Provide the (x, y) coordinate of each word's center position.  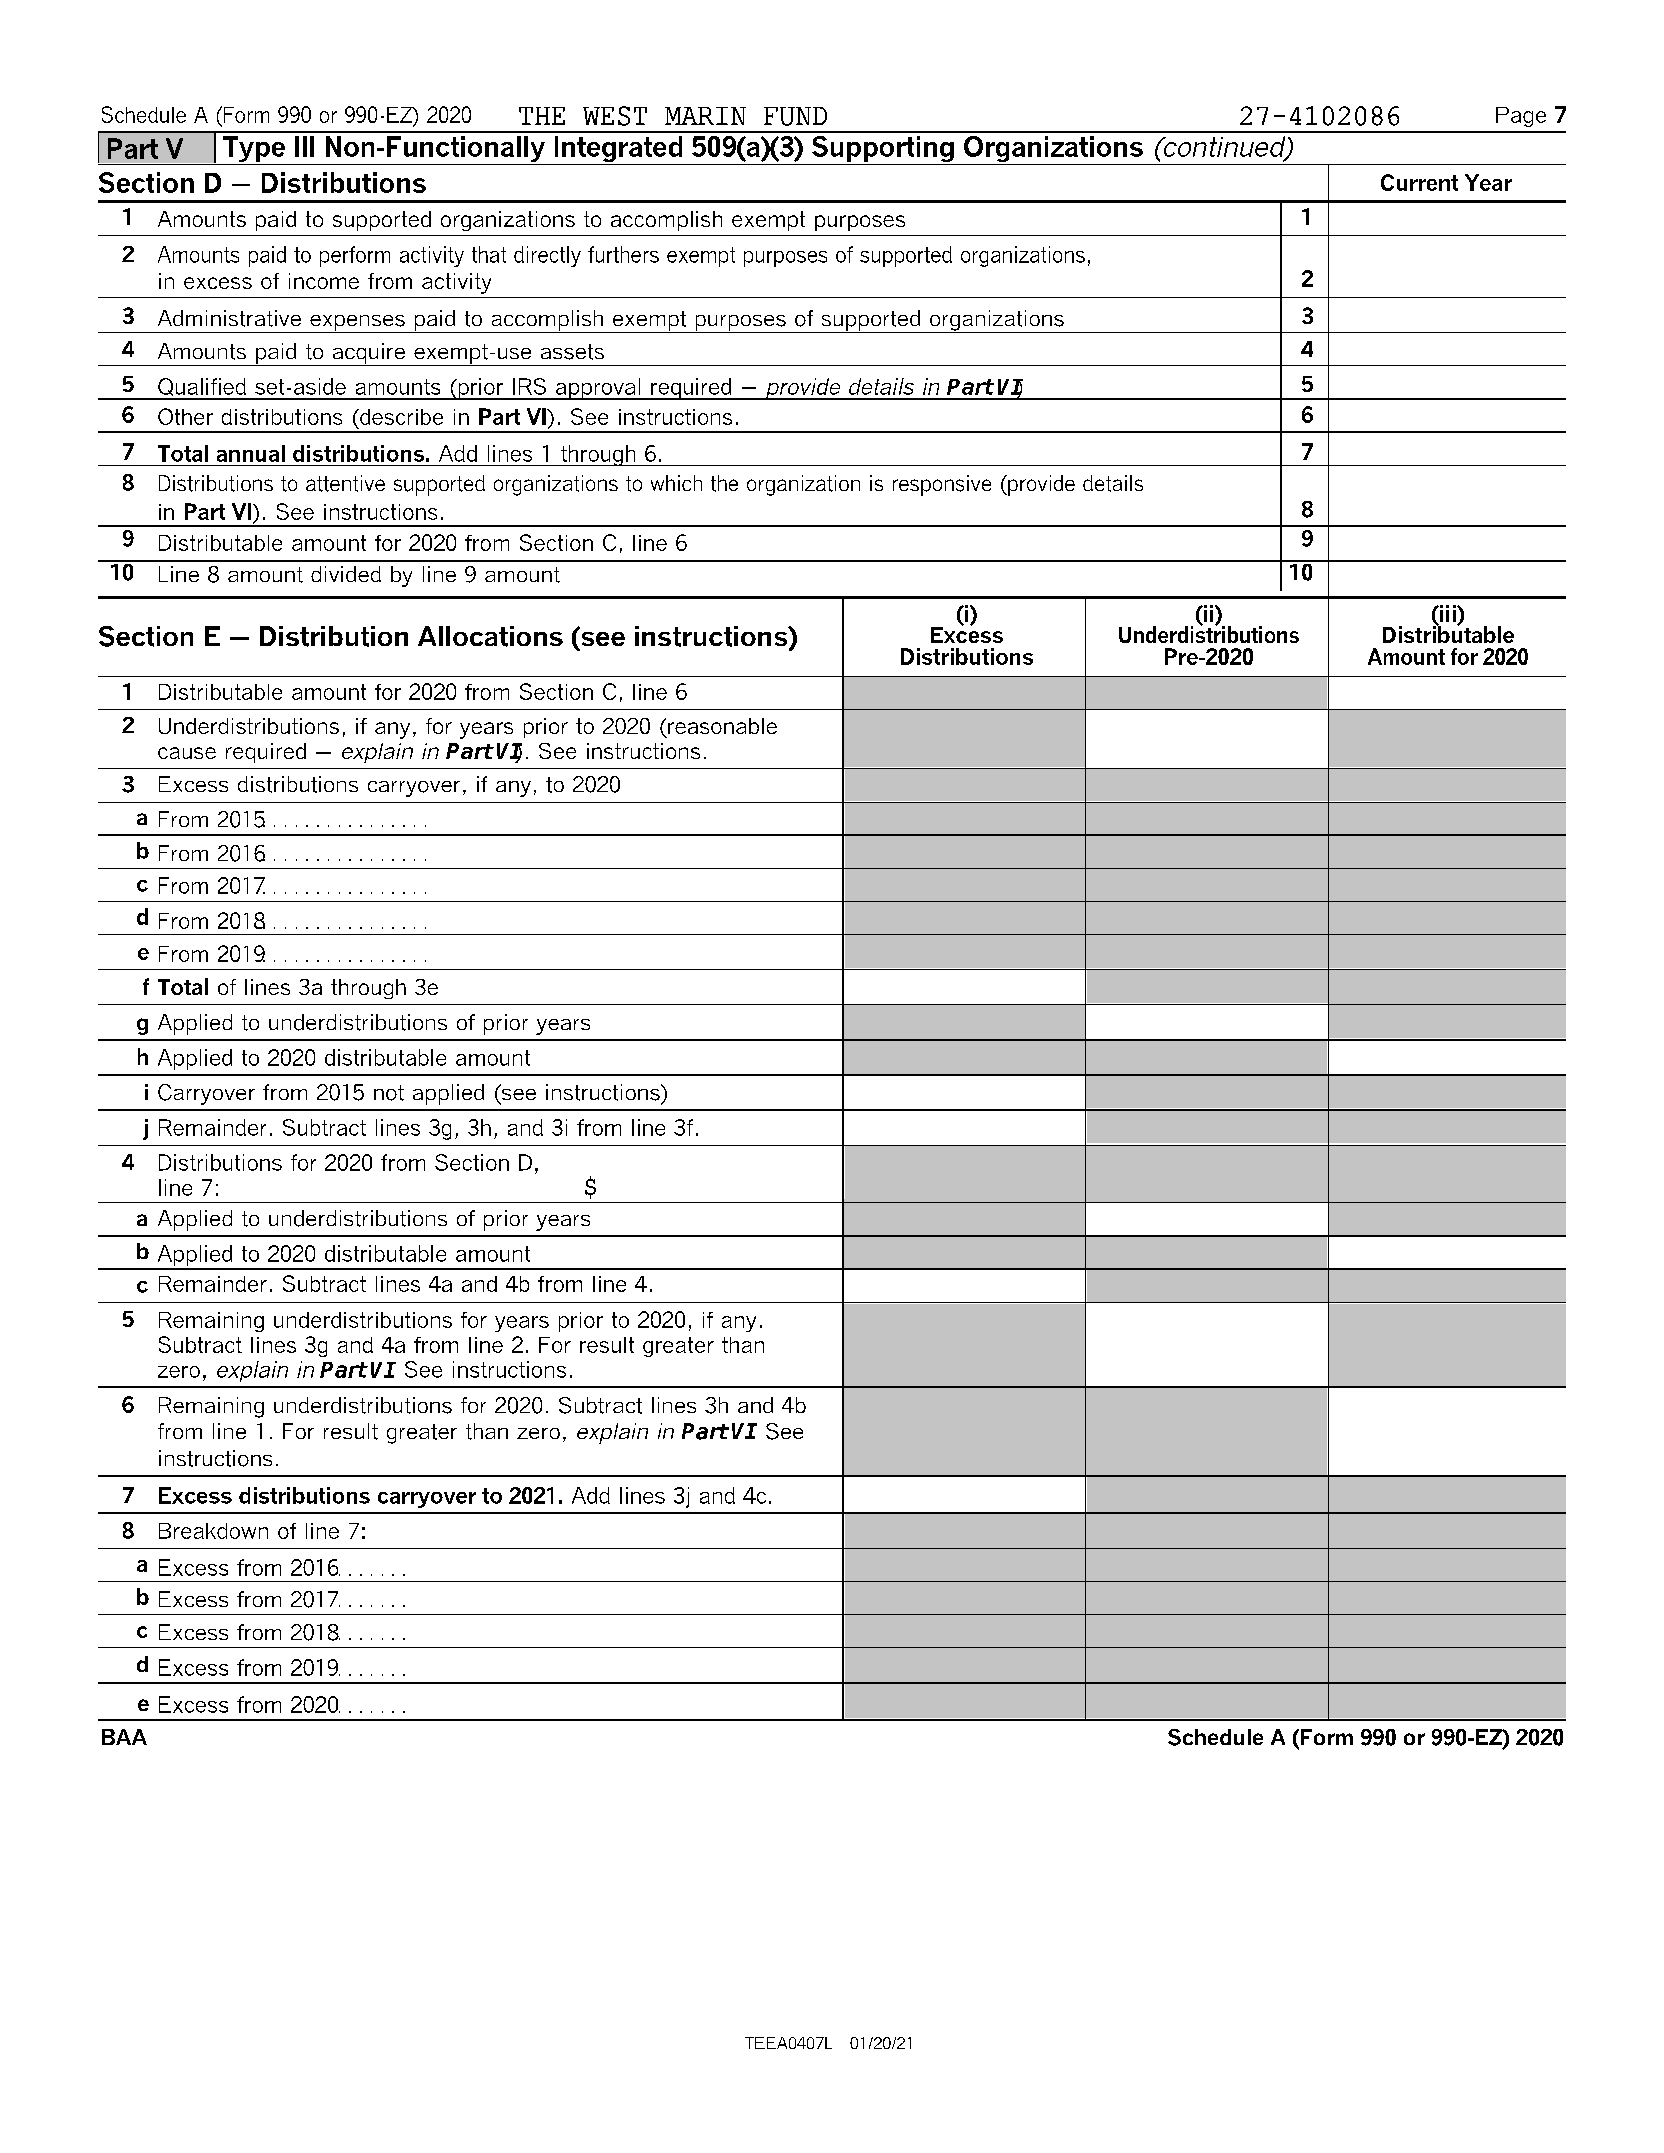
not (389, 1093)
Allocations (490, 636)
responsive (942, 485)
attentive (345, 483)
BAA (124, 1737)
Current (1419, 182)
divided (346, 574)
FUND (795, 116)
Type (254, 150)
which (676, 483)
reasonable (722, 726)
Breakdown (213, 1531)
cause (187, 753)
